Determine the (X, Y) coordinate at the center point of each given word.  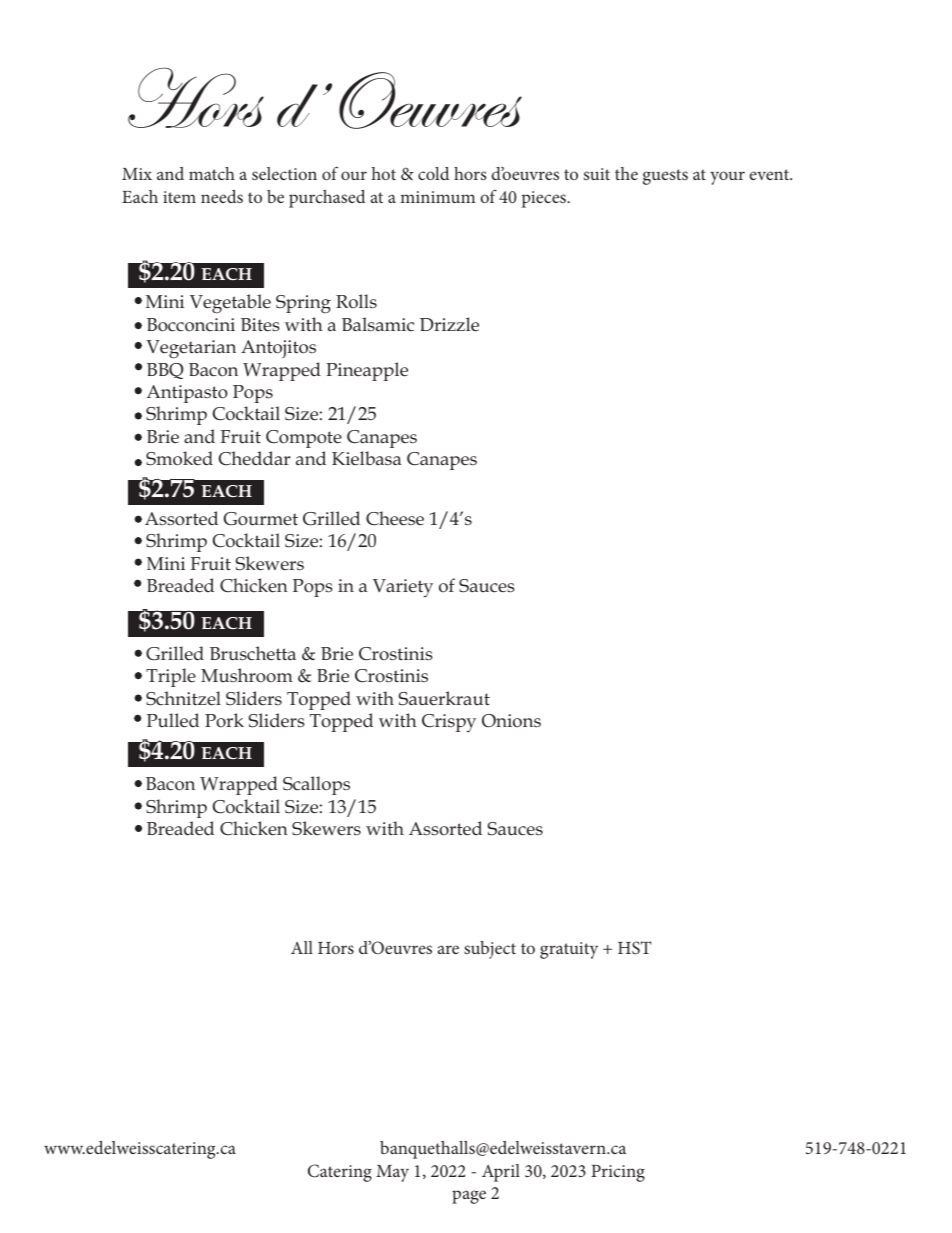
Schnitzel (183, 698)
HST (634, 948)
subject (490, 950)
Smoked (179, 458)
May (392, 1173)
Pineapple (367, 371)
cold (433, 173)
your (727, 178)
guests (665, 177)
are (448, 949)
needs (222, 196)
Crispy (449, 723)
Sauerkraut (444, 698)
